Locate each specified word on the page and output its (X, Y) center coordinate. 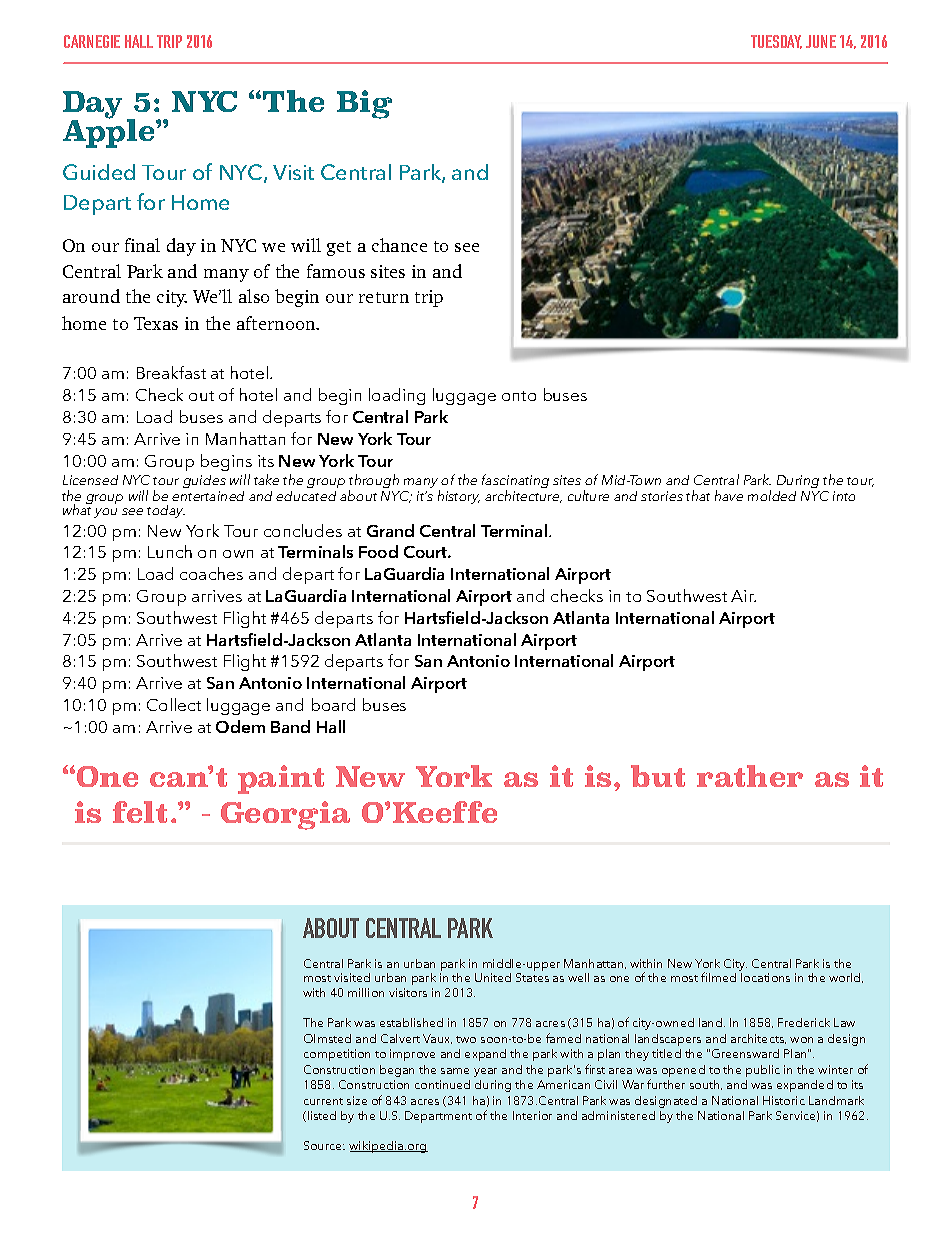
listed (322, 1115)
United (493, 977)
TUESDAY (776, 42)
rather (750, 776)
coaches (211, 573)
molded (772, 495)
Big (364, 104)
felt (140, 812)
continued (442, 1084)
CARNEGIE (92, 41)
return (384, 297)
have (729, 495)
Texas (156, 323)
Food (378, 551)
